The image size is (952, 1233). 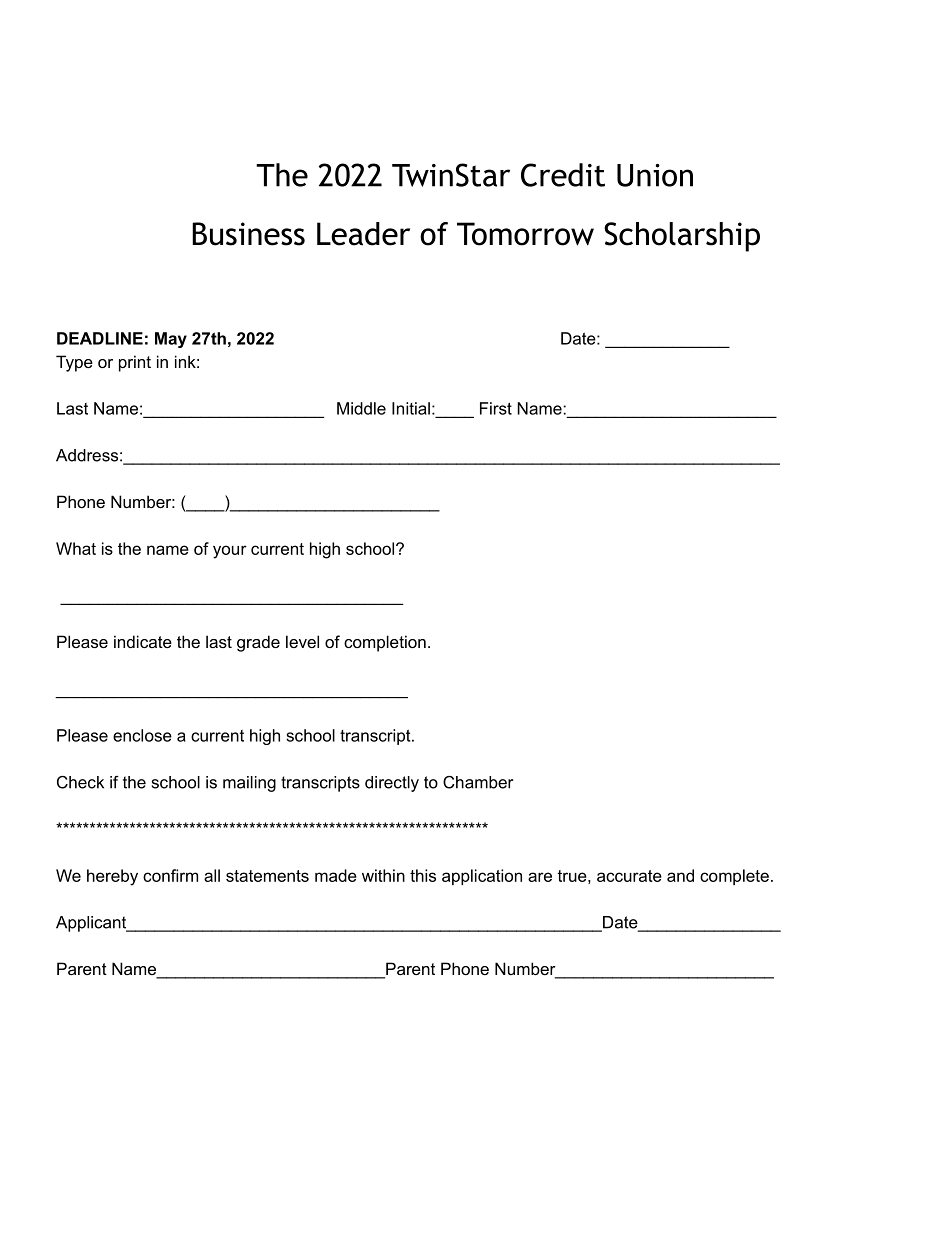 I want to click on level, so click(x=302, y=641).
